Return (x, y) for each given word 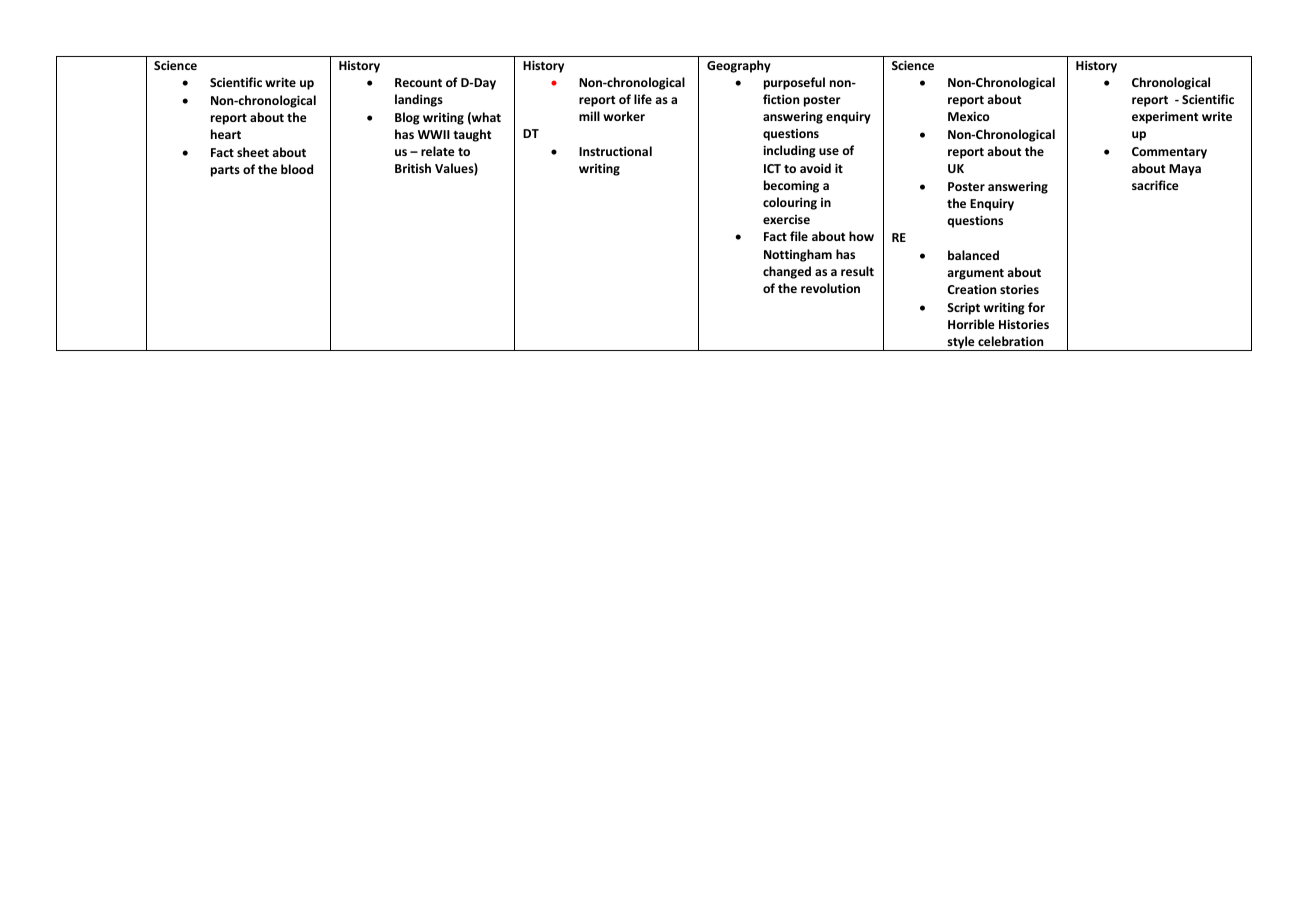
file (799, 236)
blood (297, 169)
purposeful (794, 83)
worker (624, 116)
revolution (830, 288)
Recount (418, 82)
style (961, 343)
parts (225, 171)
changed (787, 272)
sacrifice (1155, 185)
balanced (973, 255)
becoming (791, 186)
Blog (407, 118)
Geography (739, 66)
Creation (972, 289)
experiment (1165, 117)
